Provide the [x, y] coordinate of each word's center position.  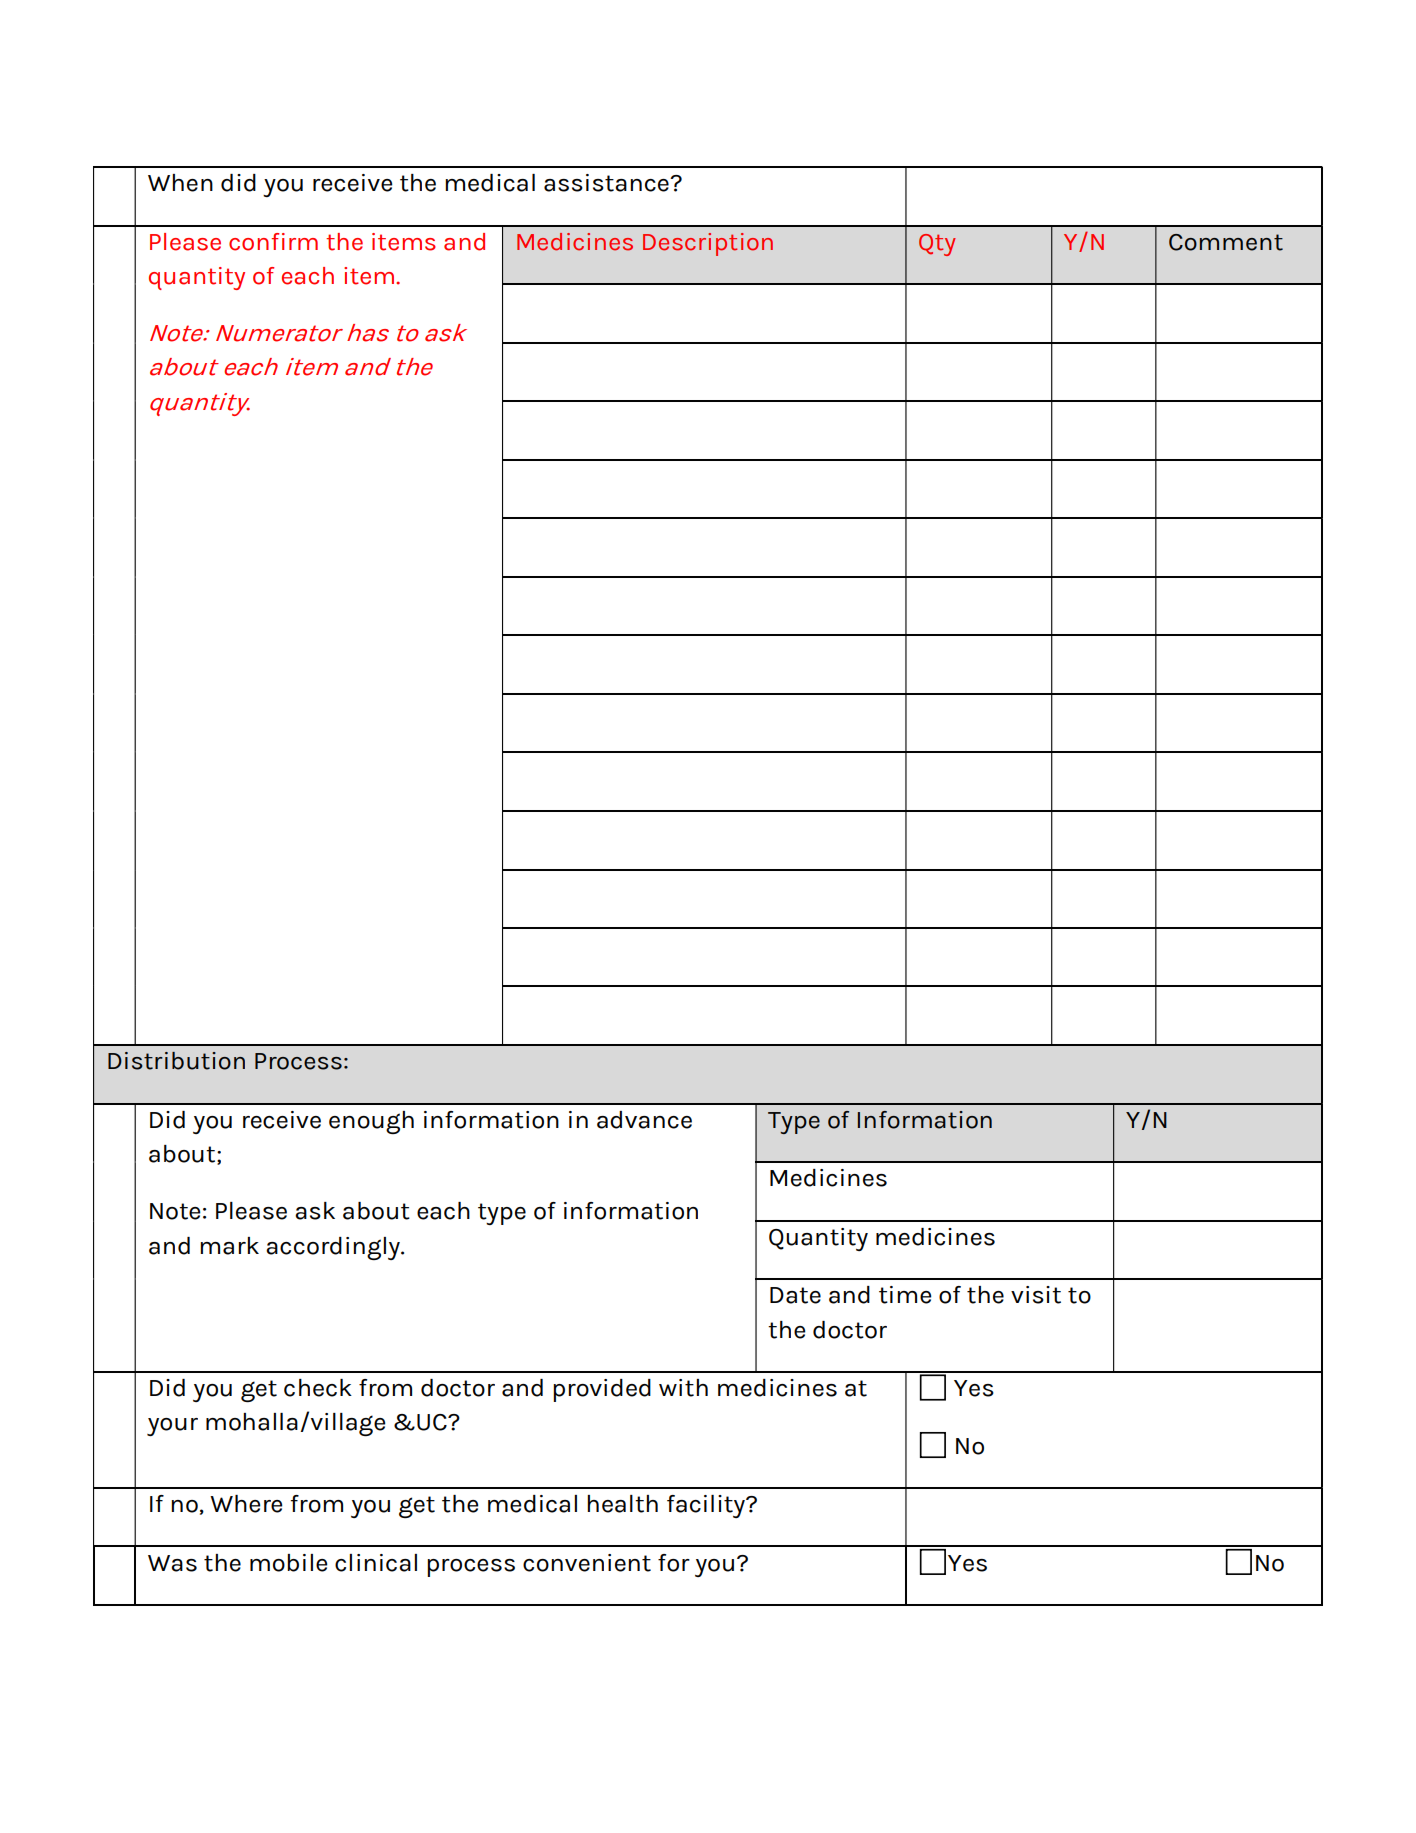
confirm [273, 242]
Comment [1226, 242]
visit [1036, 1295]
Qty [937, 245]
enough [371, 1122]
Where [246, 1504]
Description [708, 244]
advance [644, 1120]
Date [795, 1295]
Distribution [176, 1061]
